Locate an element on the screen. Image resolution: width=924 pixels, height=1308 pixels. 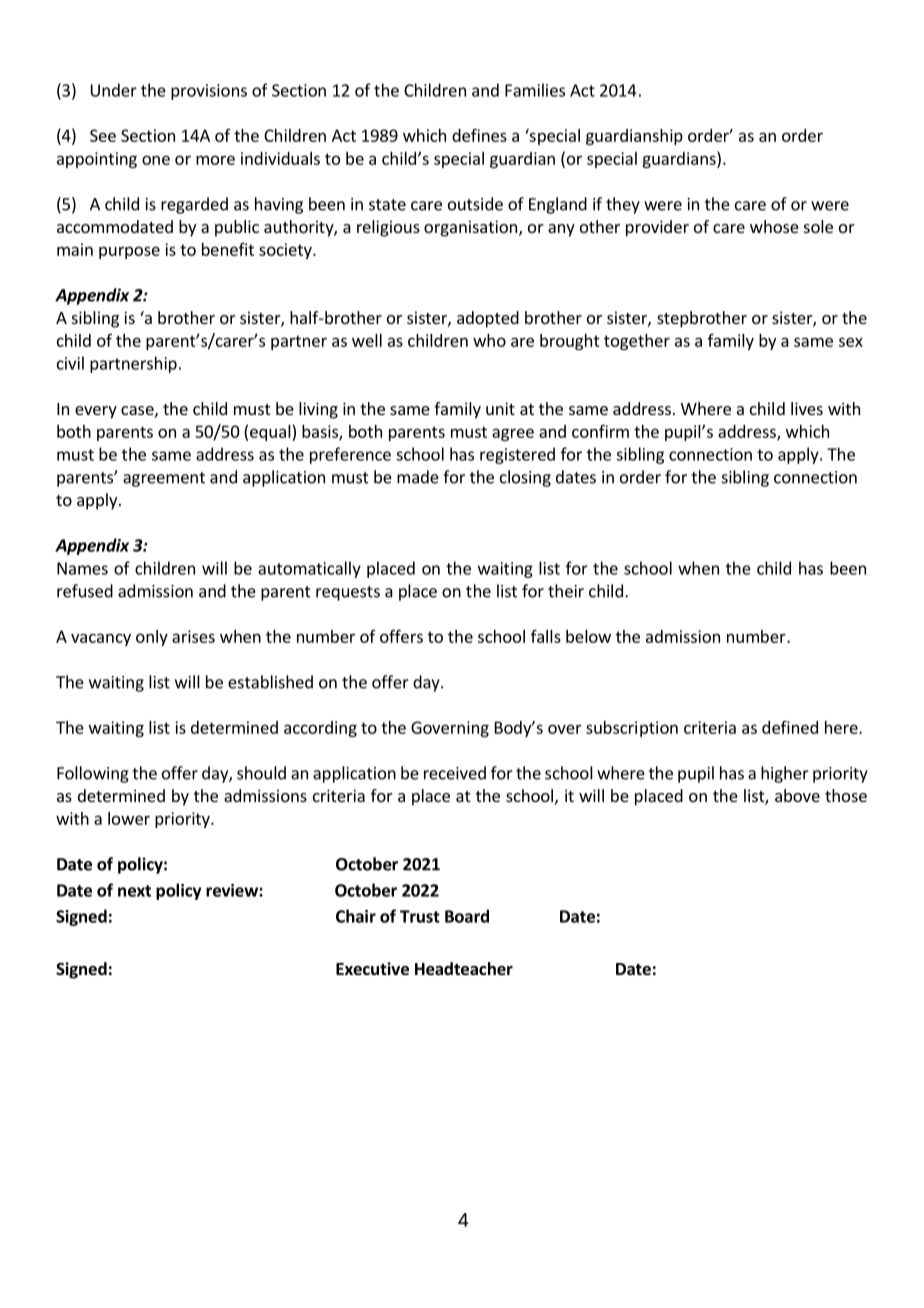
received is located at coordinates (455, 773).
